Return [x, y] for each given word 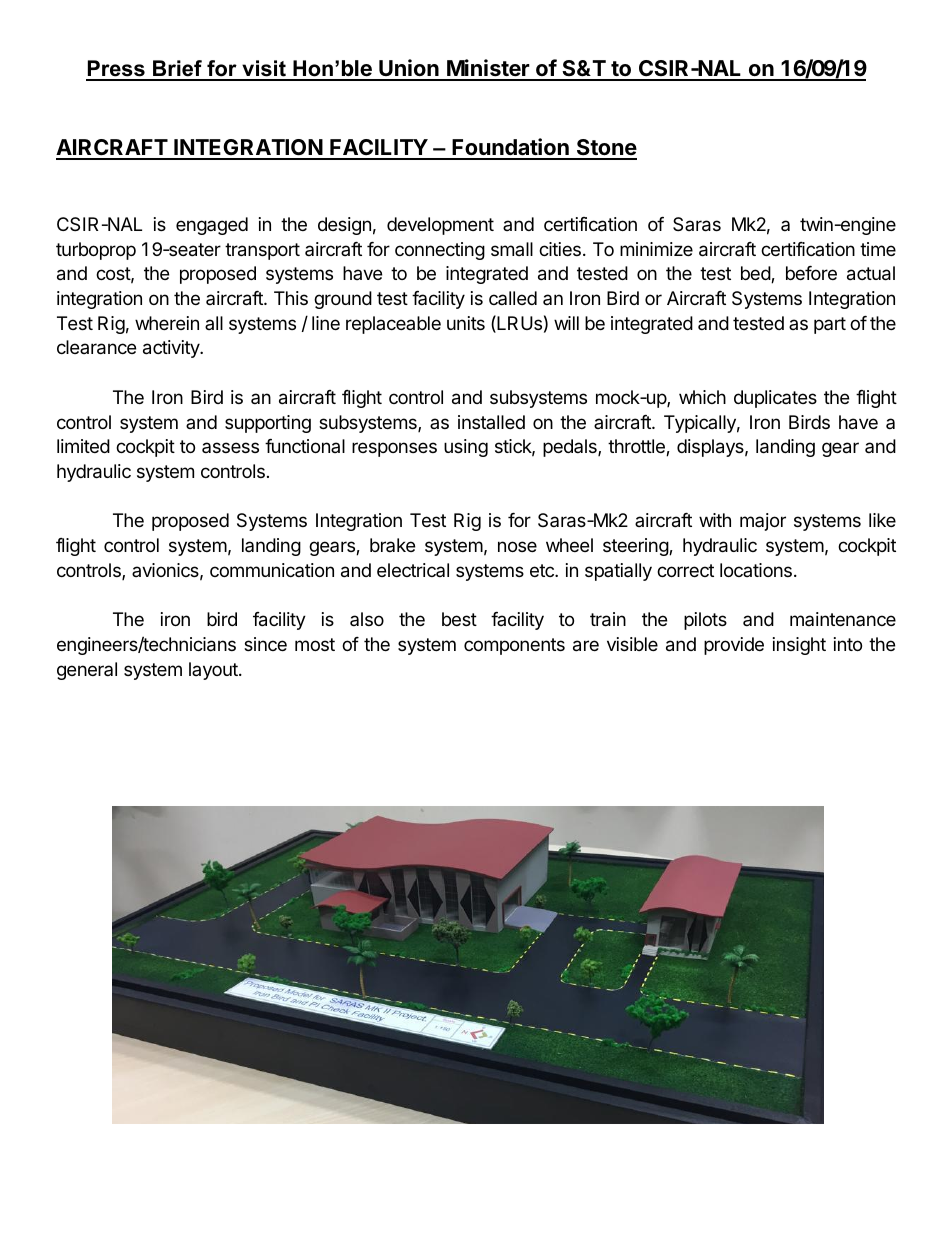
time [878, 249]
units [466, 323]
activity [172, 349]
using [466, 448]
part [830, 325]
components [514, 646]
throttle [637, 447]
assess [230, 447]
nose [517, 546]
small [512, 249]
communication [272, 570]
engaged [212, 226]
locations [756, 570]
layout [214, 671]
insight [799, 646]
